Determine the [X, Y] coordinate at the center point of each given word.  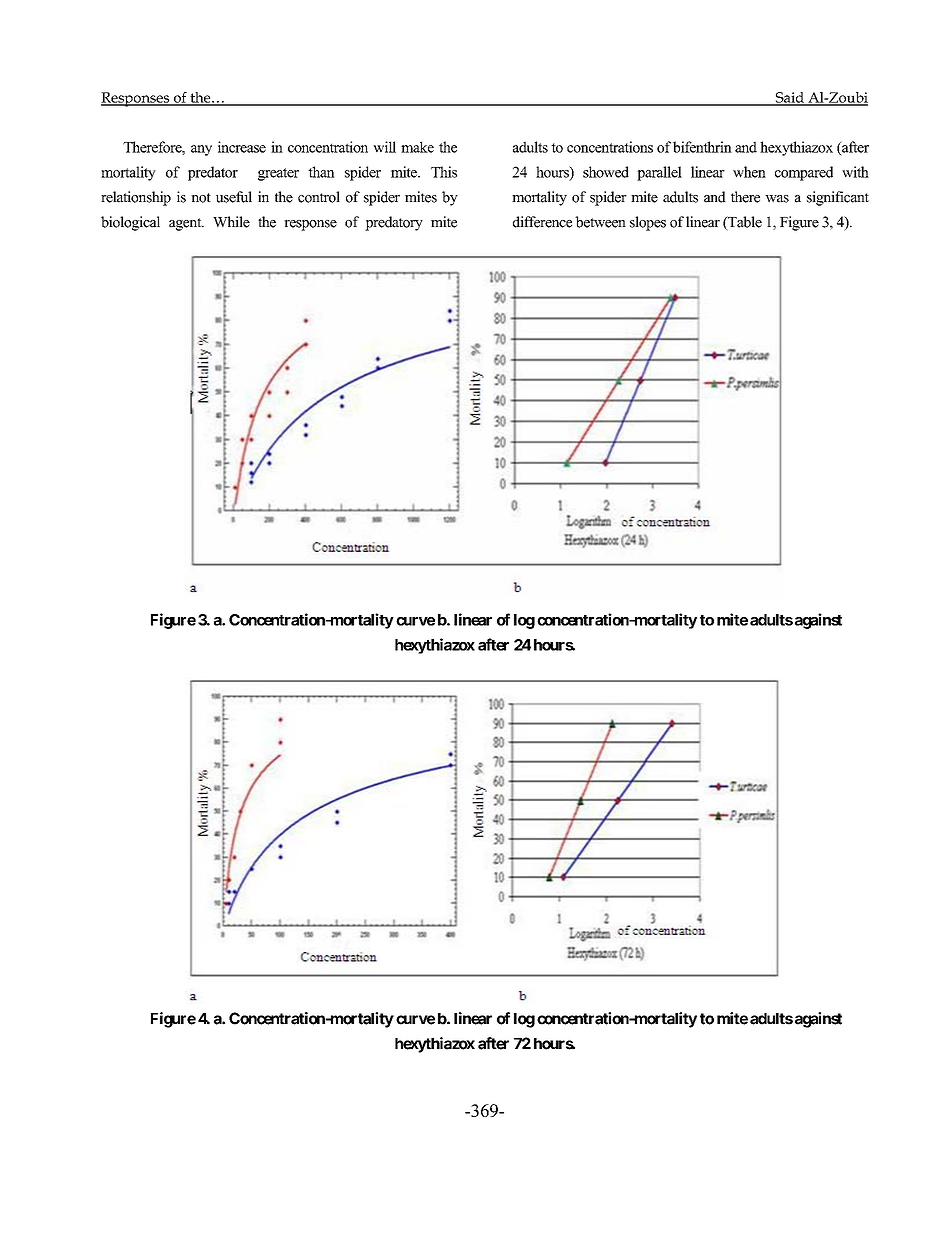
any [201, 150]
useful [234, 197]
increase [242, 147]
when [749, 172]
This [444, 172]
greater [278, 174]
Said [790, 98]
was [777, 199]
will [384, 147]
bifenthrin [702, 147]
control [319, 197]
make [417, 147]
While [231, 222]
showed [606, 172]
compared [804, 173]
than [321, 172]
